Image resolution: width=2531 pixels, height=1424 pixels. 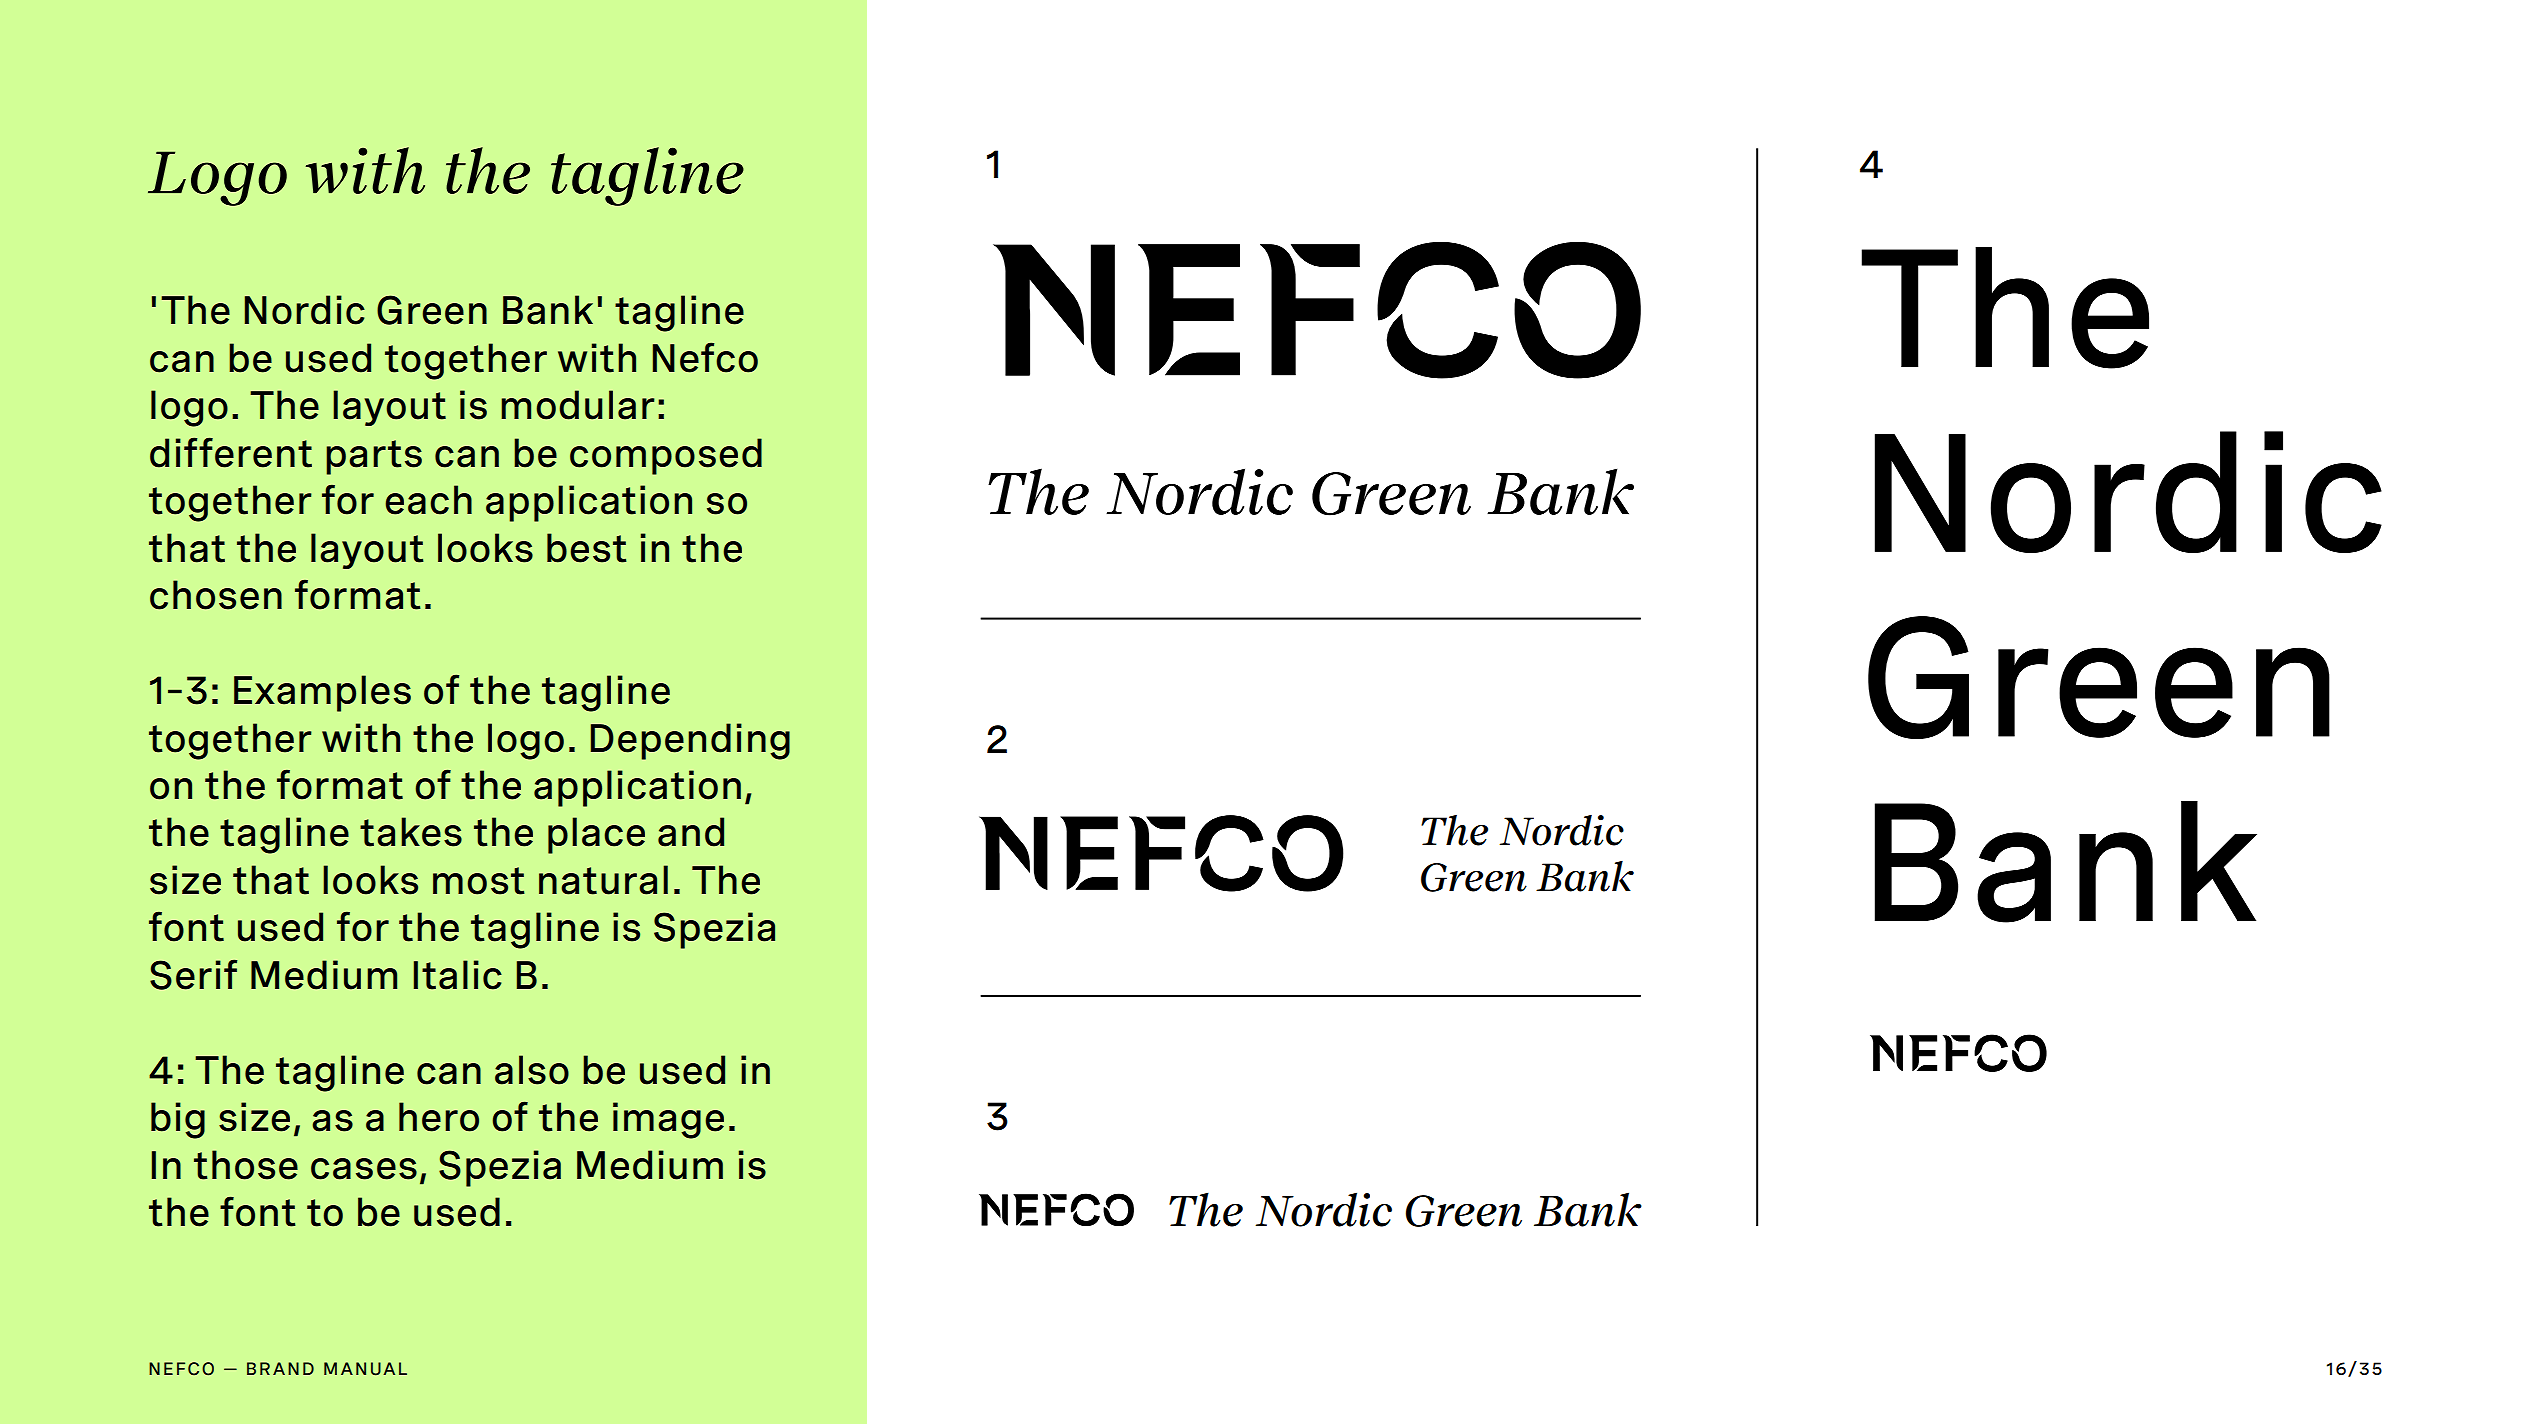 I want to click on image, so click(x=668, y=1120).
